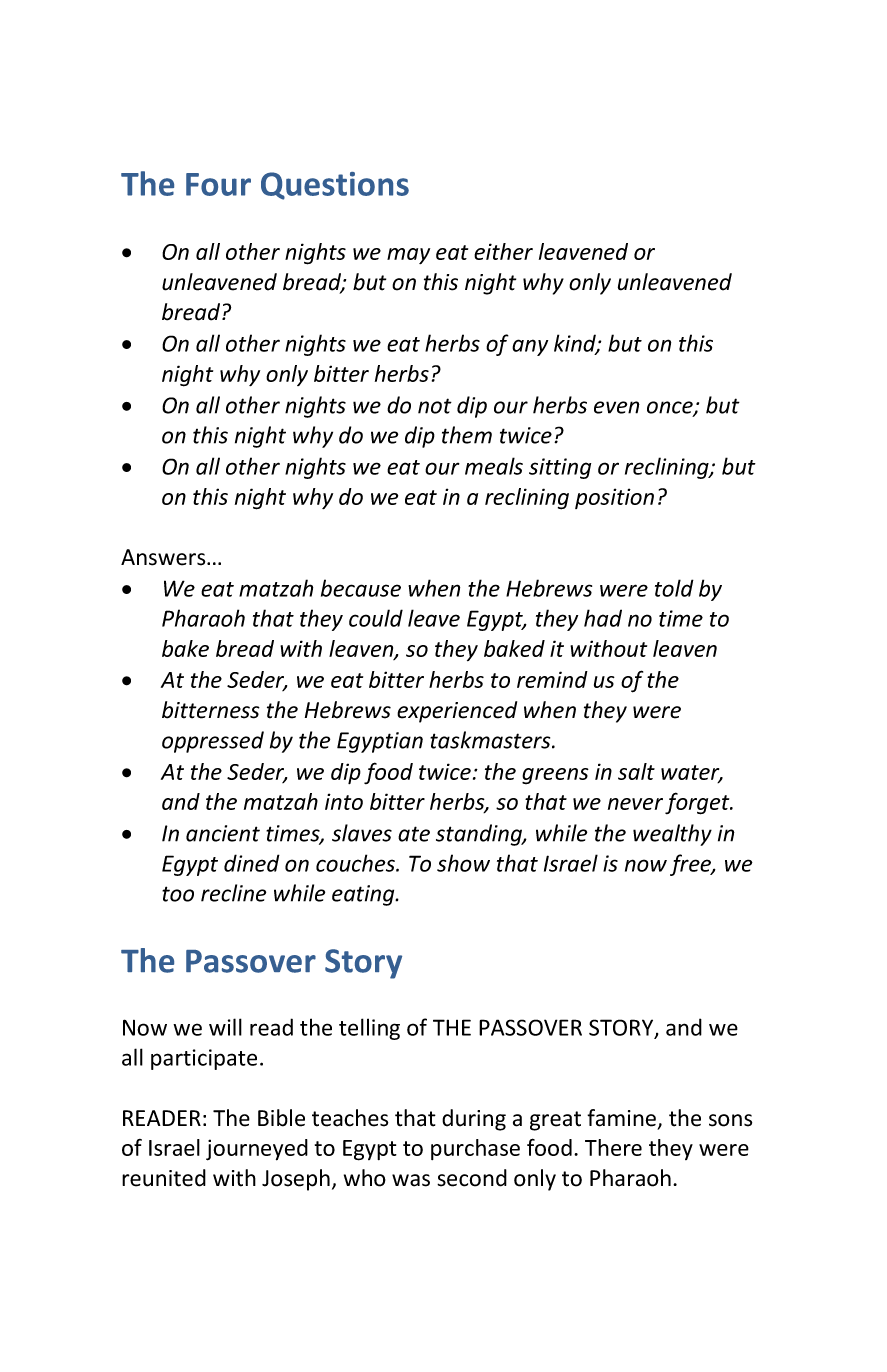  What do you see at coordinates (257, 1150) in the screenshot?
I see `journeyed` at bounding box center [257, 1150].
